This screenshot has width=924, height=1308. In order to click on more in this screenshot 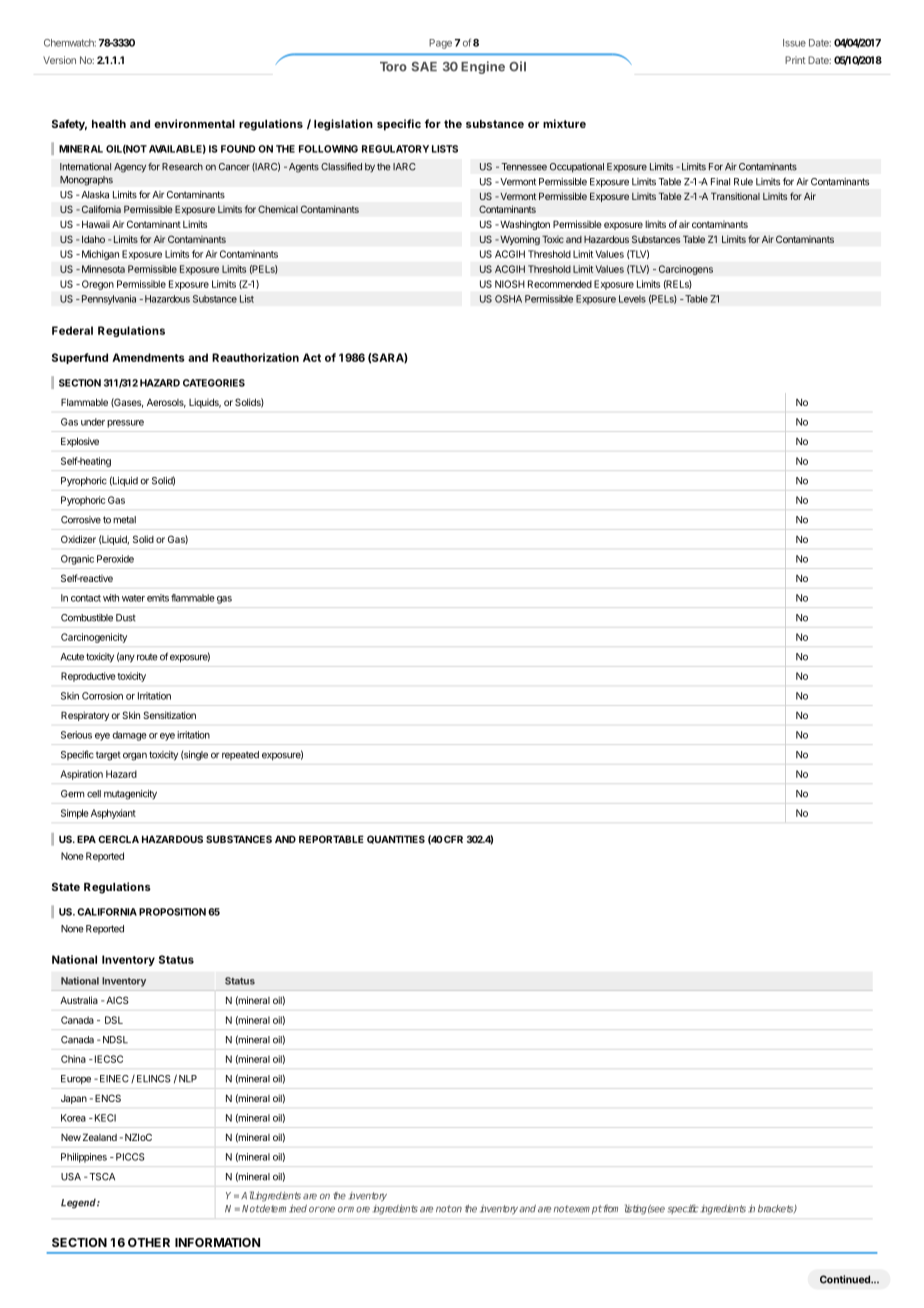, I will do `click(358, 1210)`.
